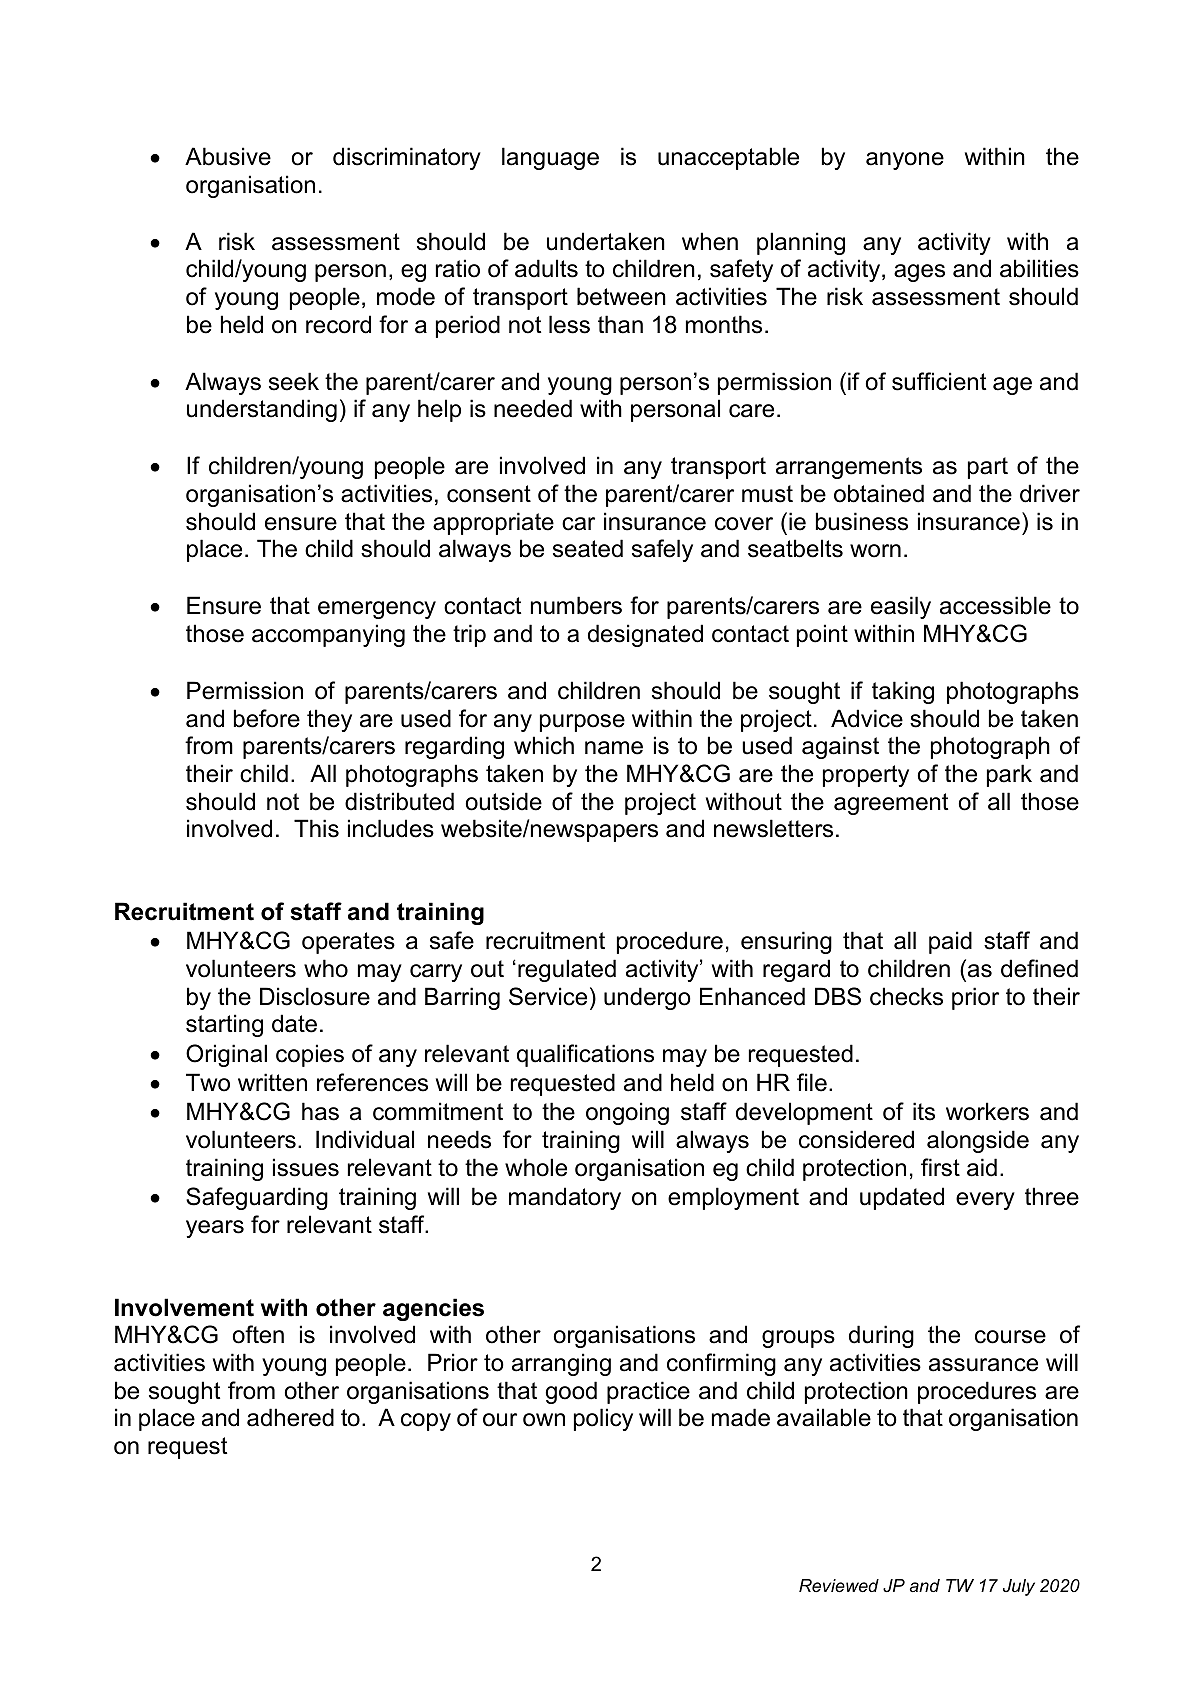  Describe the element at coordinates (316, 828) in the document. I see `This` at that location.
